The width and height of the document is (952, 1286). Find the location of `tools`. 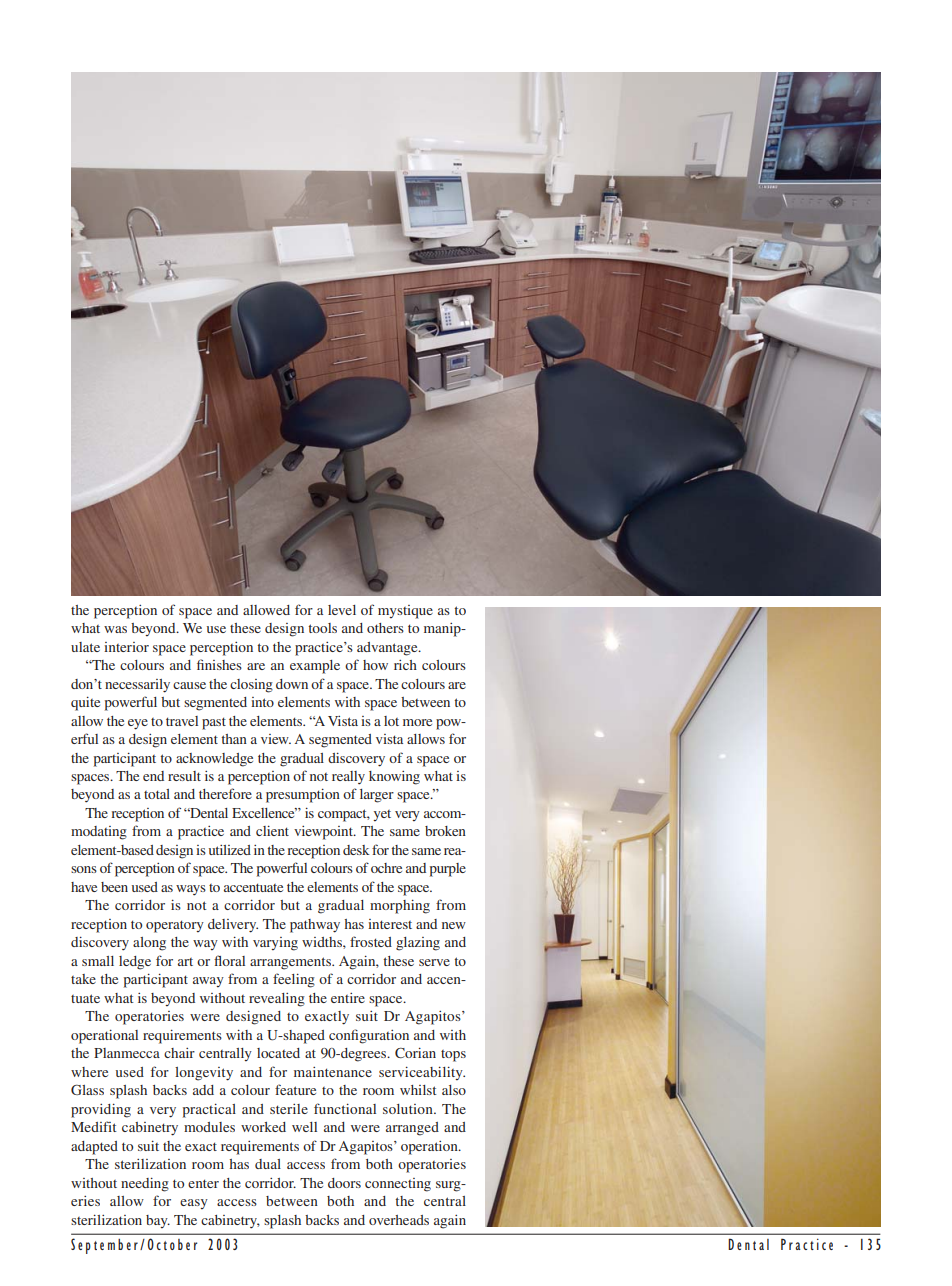

tools is located at coordinates (322, 628).
